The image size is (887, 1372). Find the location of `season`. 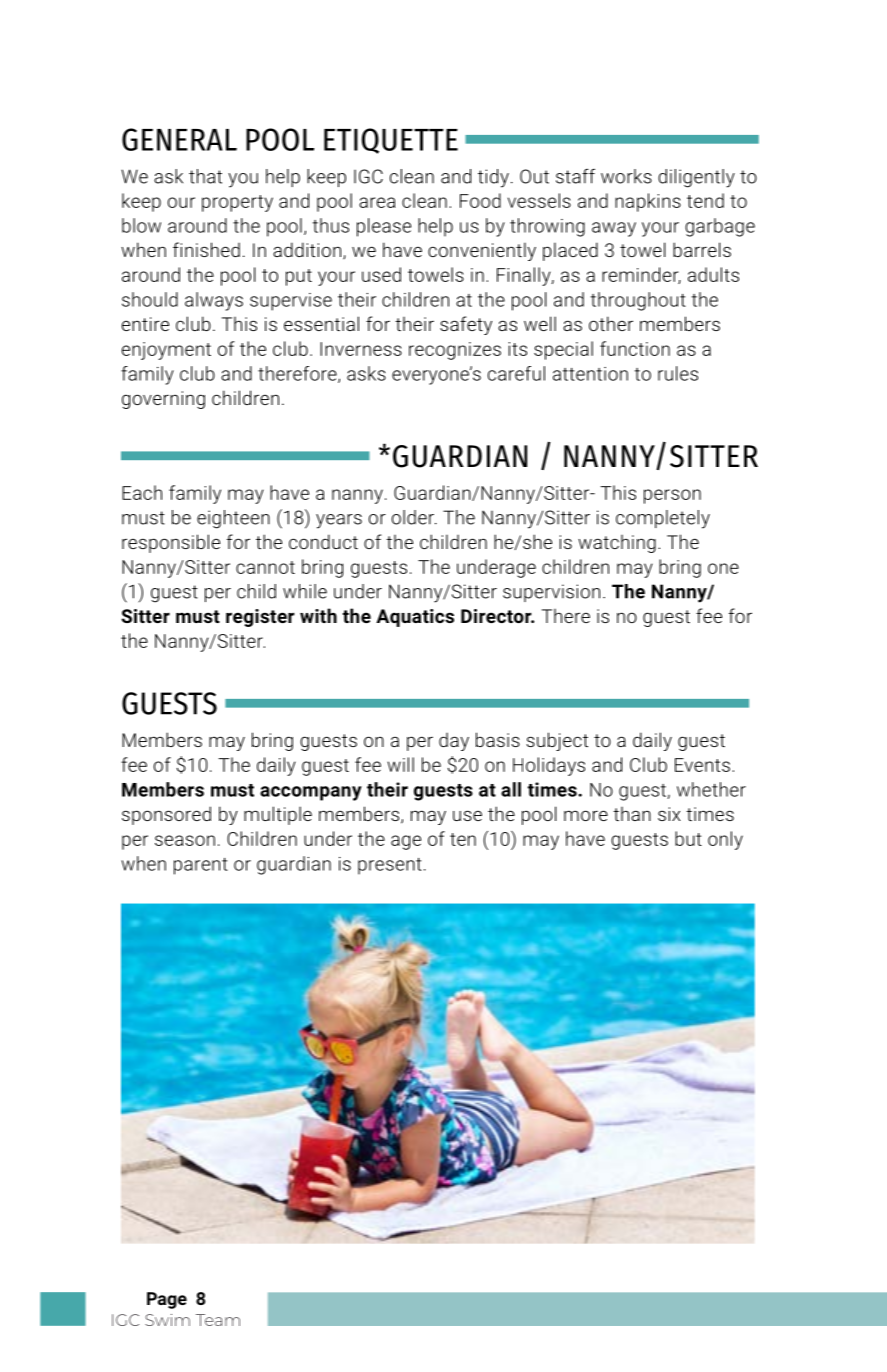

season is located at coordinates (185, 840).
